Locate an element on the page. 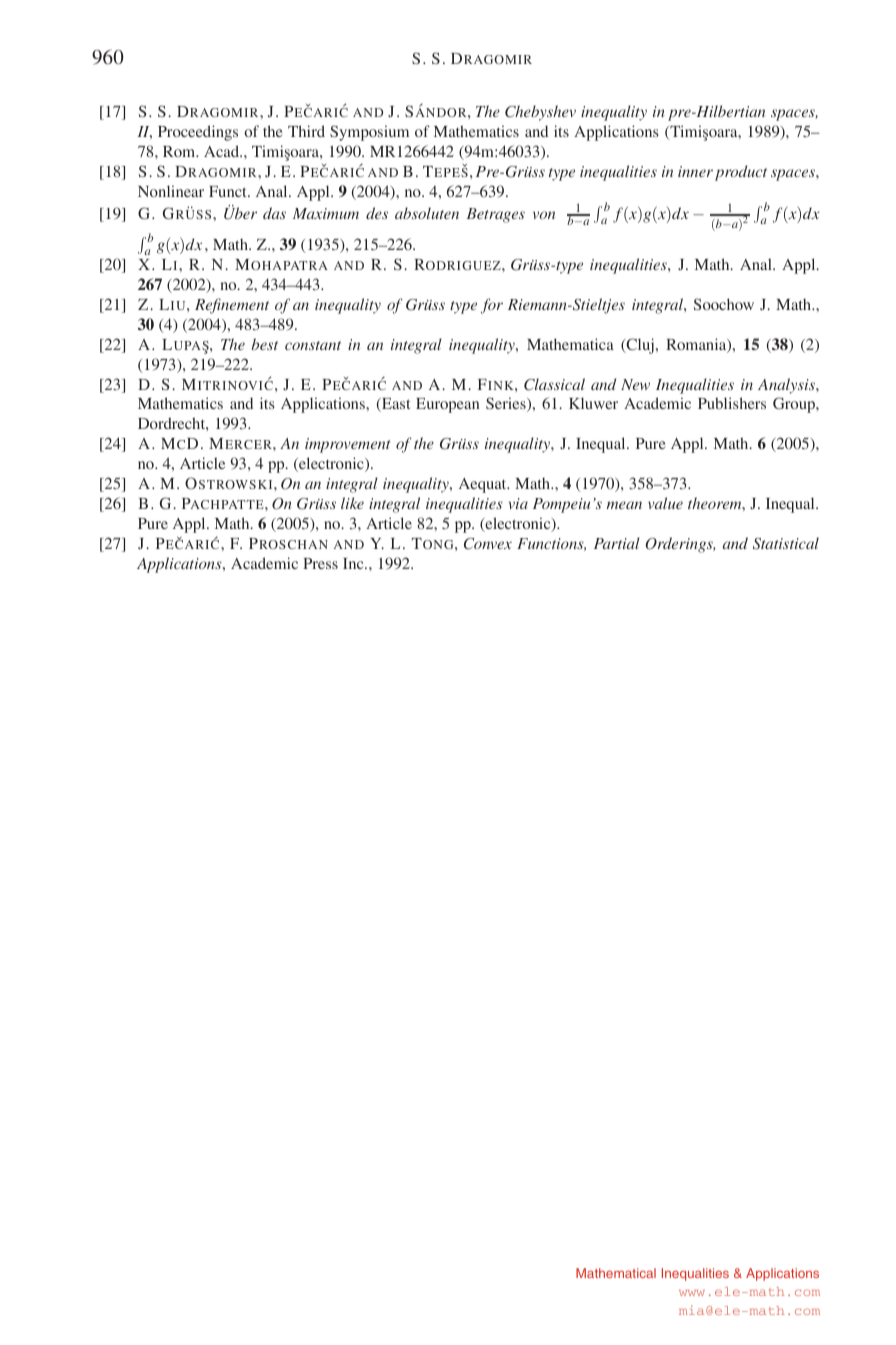 The width and height of the image is (896, 1345). Refinement is located at coordinates (232, 306).
